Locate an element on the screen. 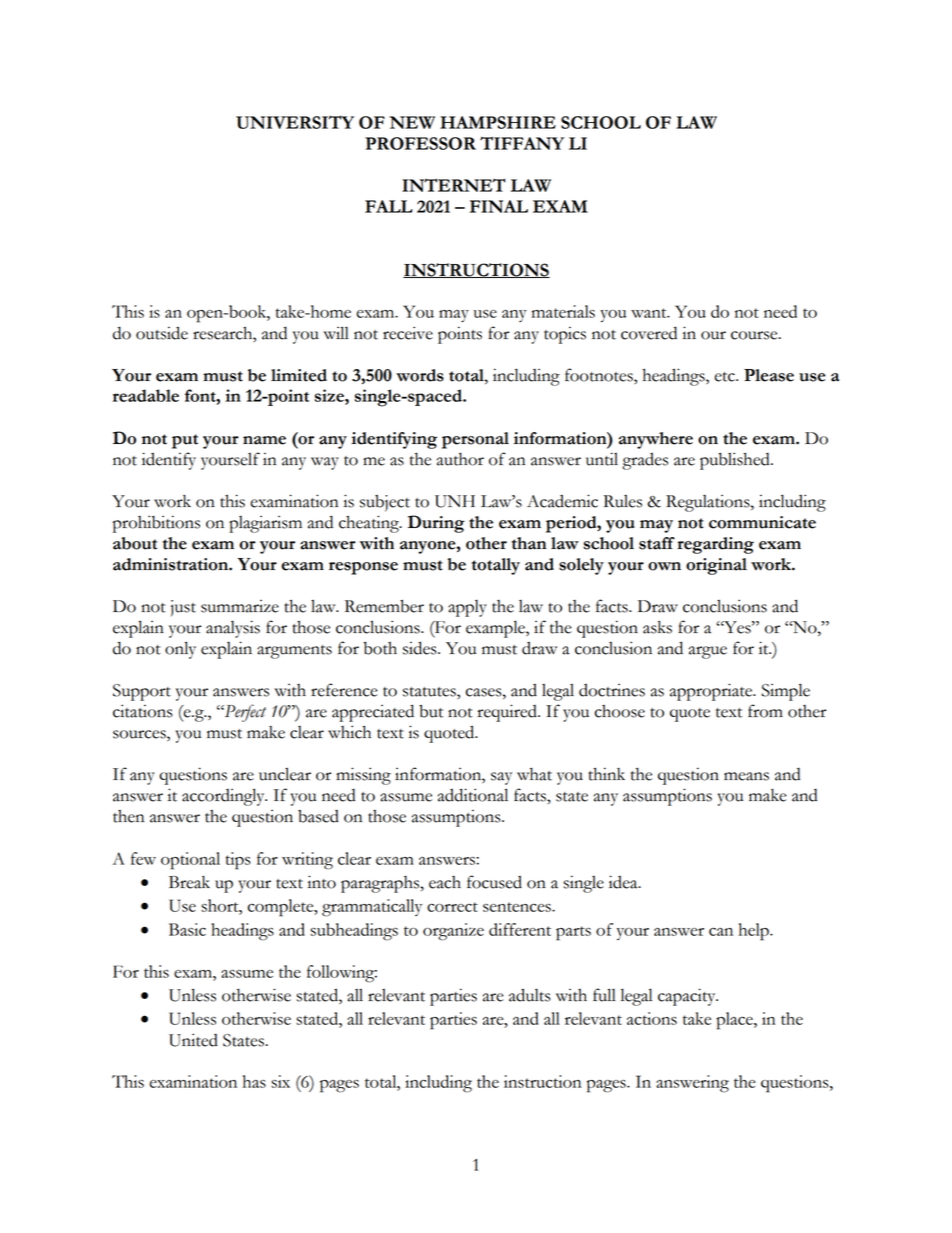  UNIVERSITY is located at coordinates (295, 122).
